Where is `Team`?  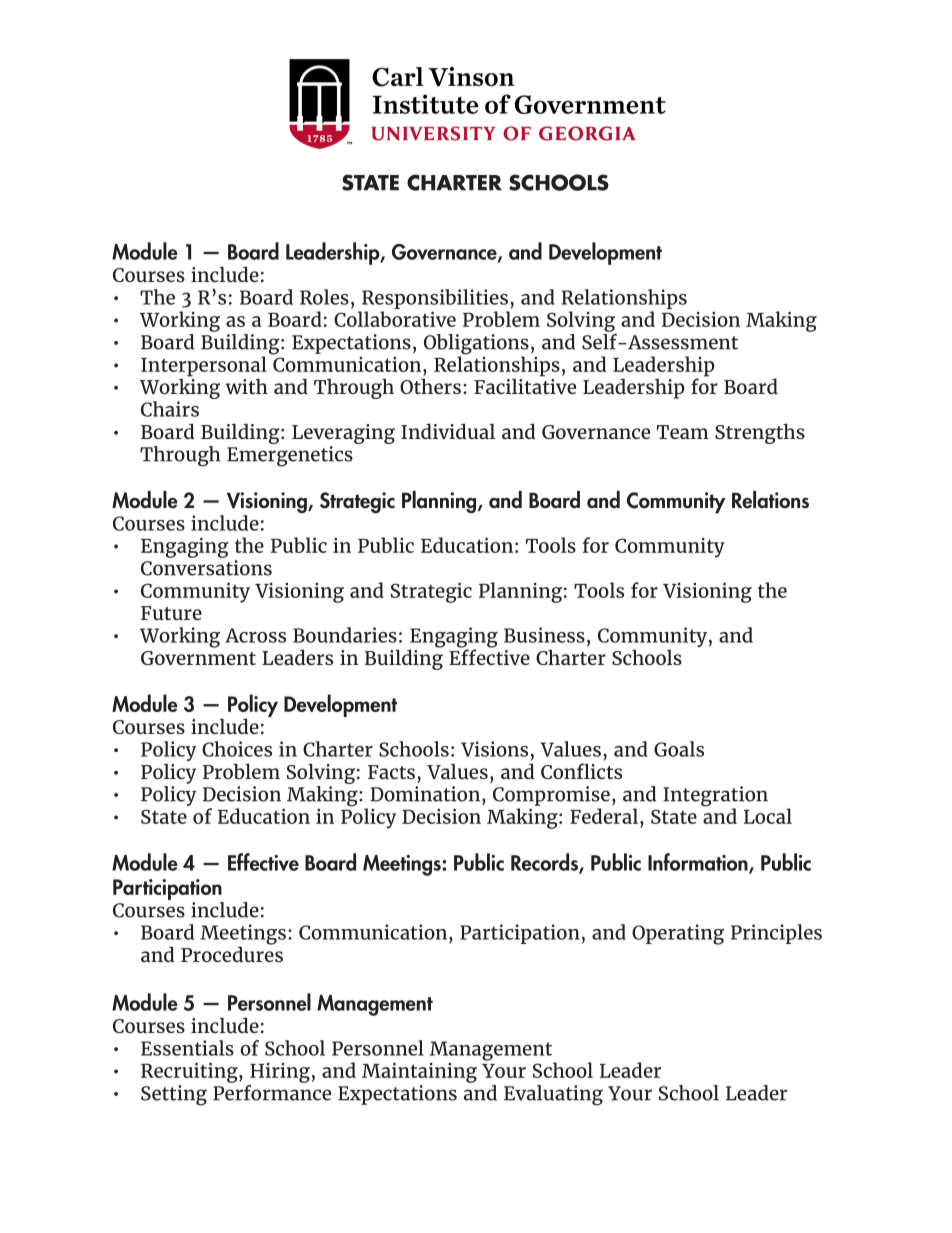 Team is located at coordinates (683, 432).
